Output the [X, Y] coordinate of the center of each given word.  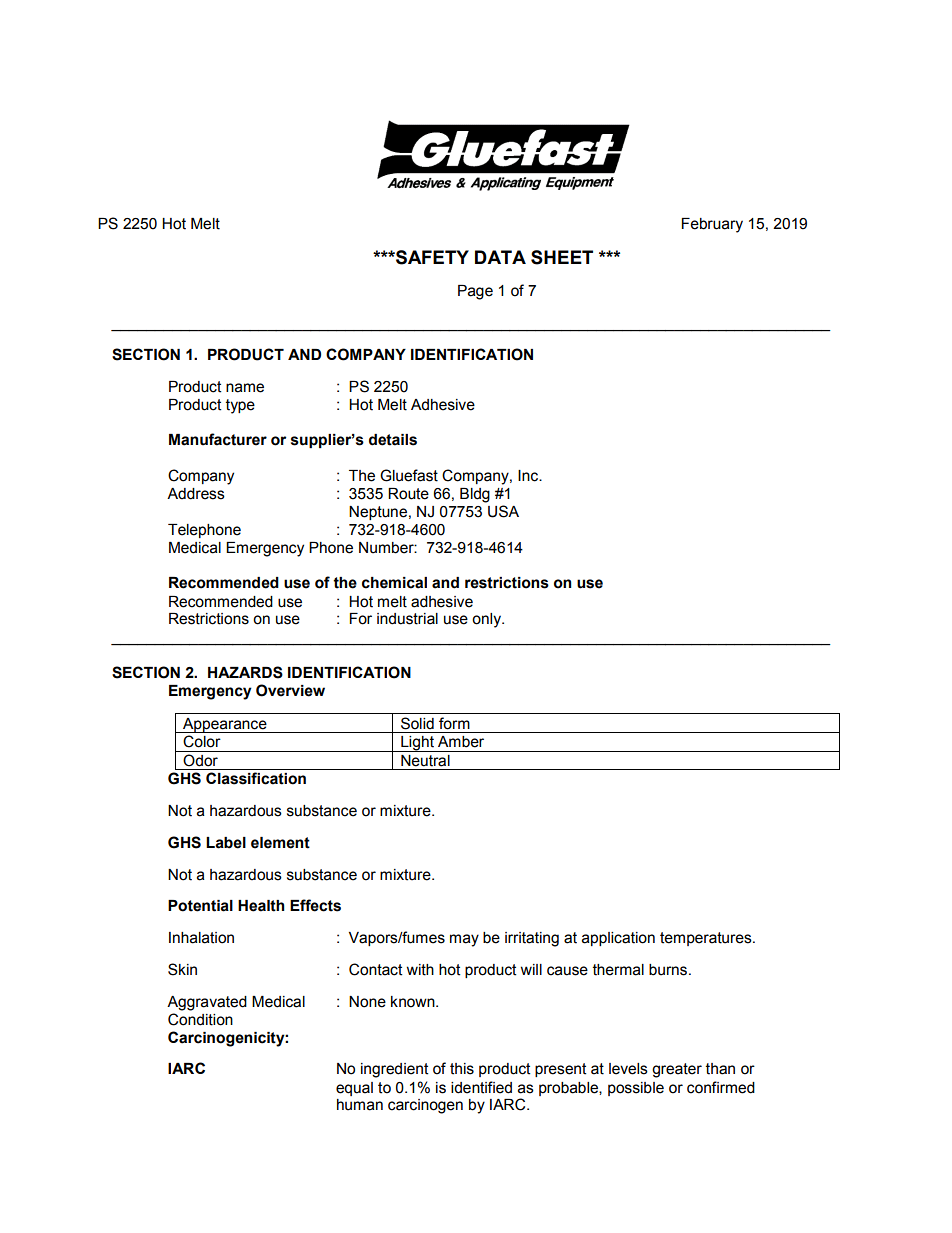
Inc [529, 476]
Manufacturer [218, 439]
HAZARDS [245, 672]
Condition [200, 1019]
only [488, 620]
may [464, 940]
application [618, 939]
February [712, 225]
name [245, 388]
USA [503, 511]
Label [226, 843]
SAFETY [431, 257]
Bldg [475, 495]
